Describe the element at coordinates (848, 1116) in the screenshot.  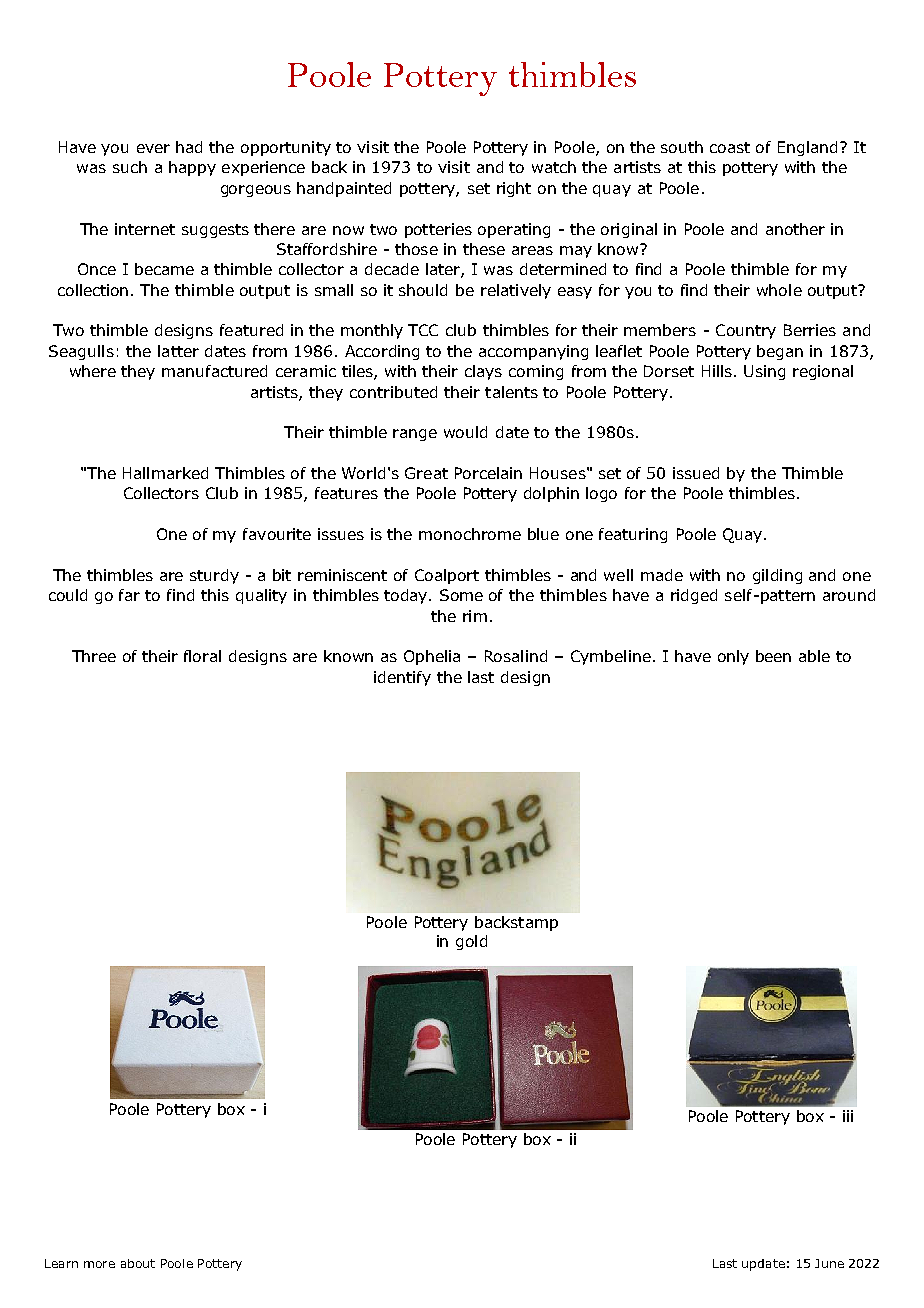
I see `iii` at that location.
